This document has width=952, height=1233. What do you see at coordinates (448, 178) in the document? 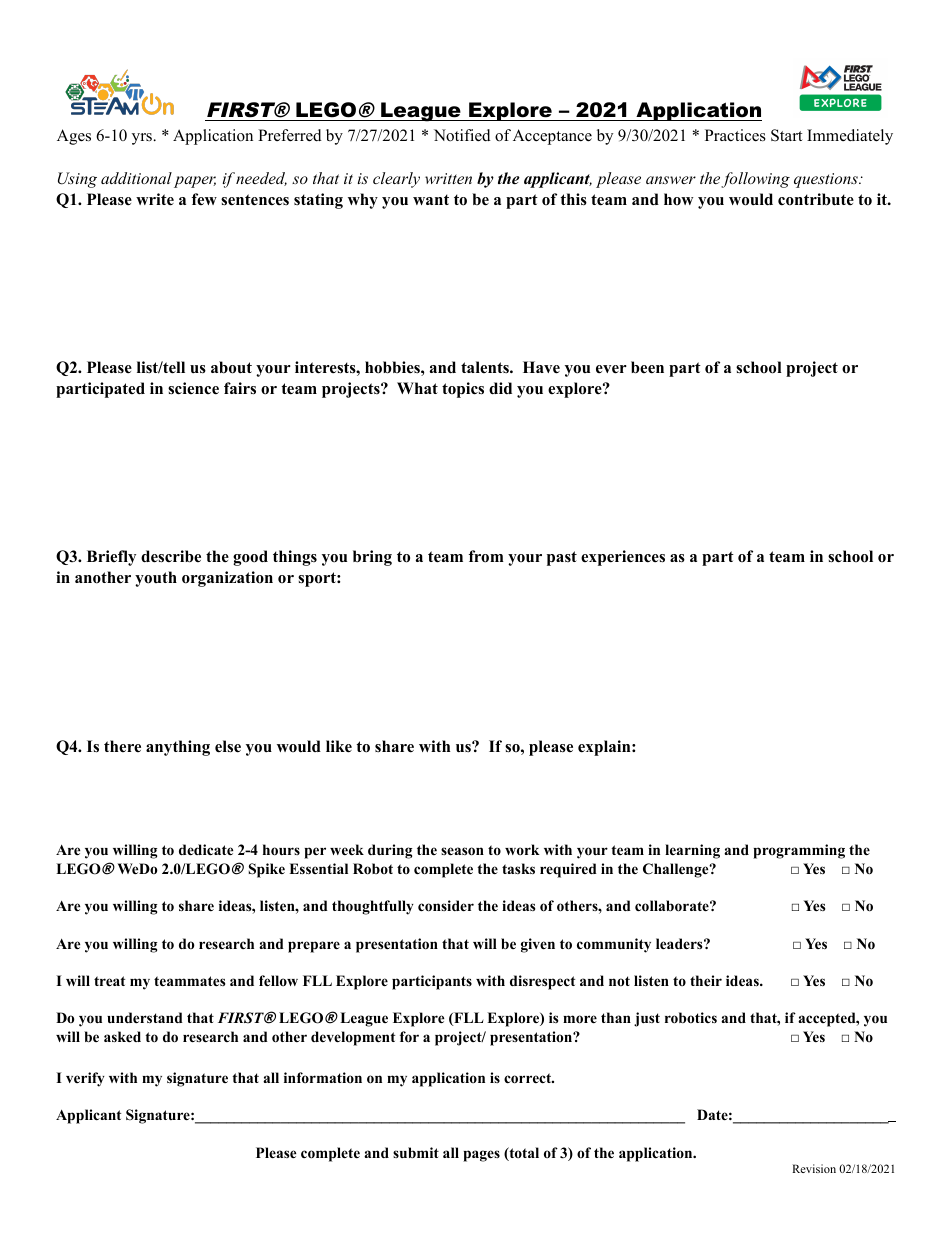
I see `written` at bounding box center [448, 178].
